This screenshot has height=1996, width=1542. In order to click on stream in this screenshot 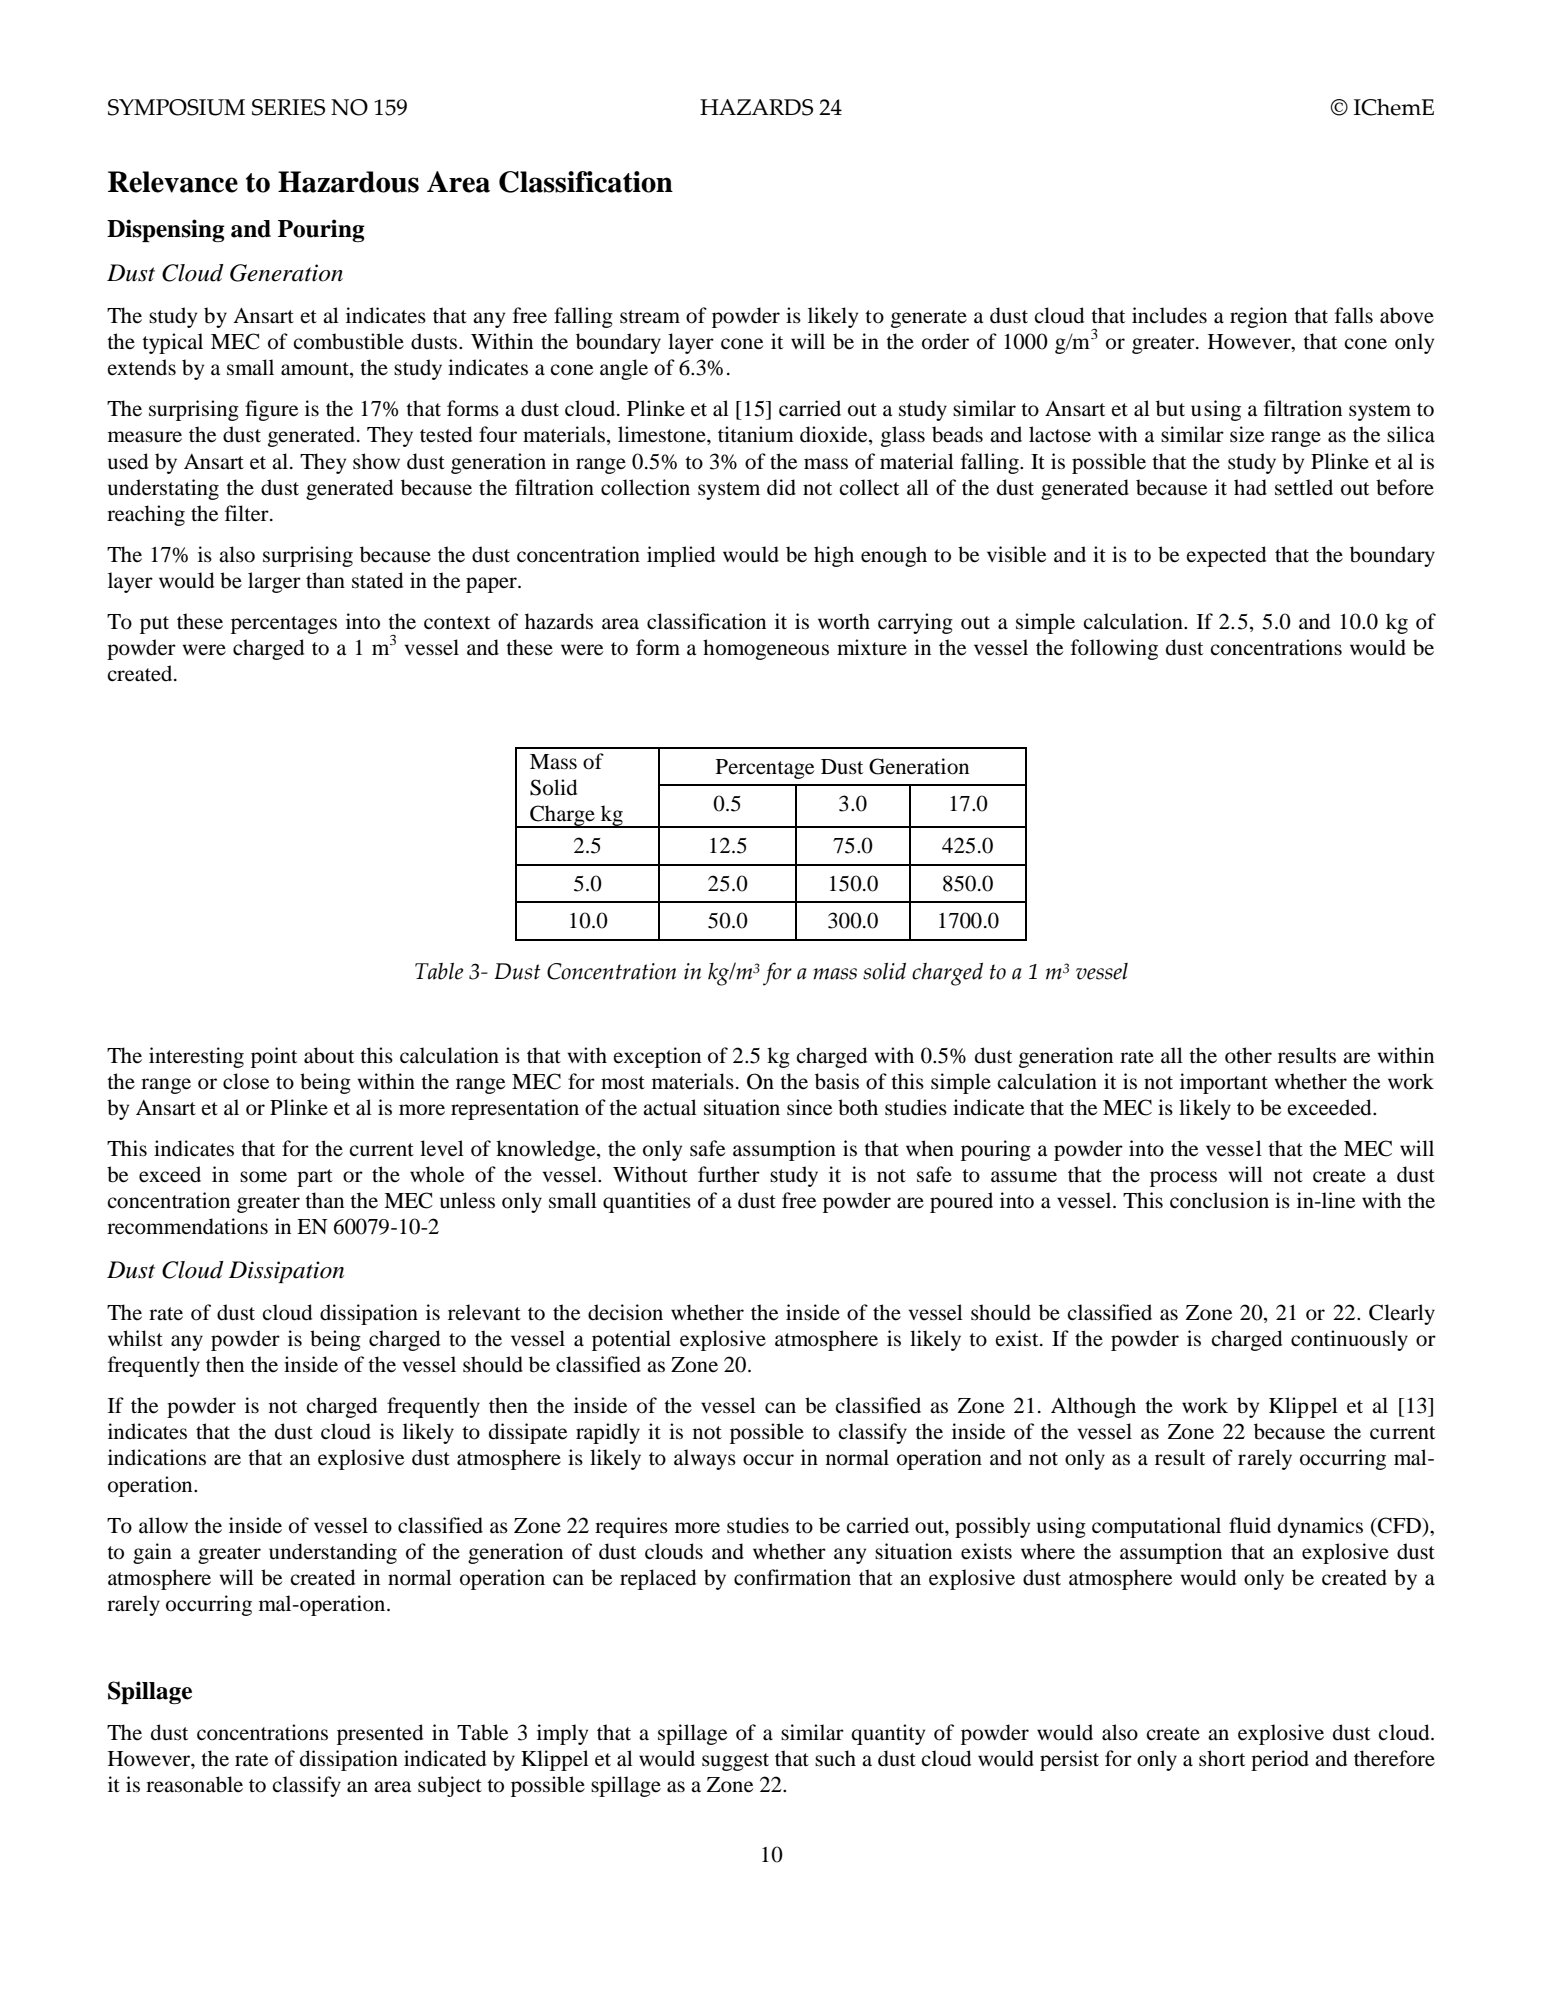, I will do `click(650, 317)`.
